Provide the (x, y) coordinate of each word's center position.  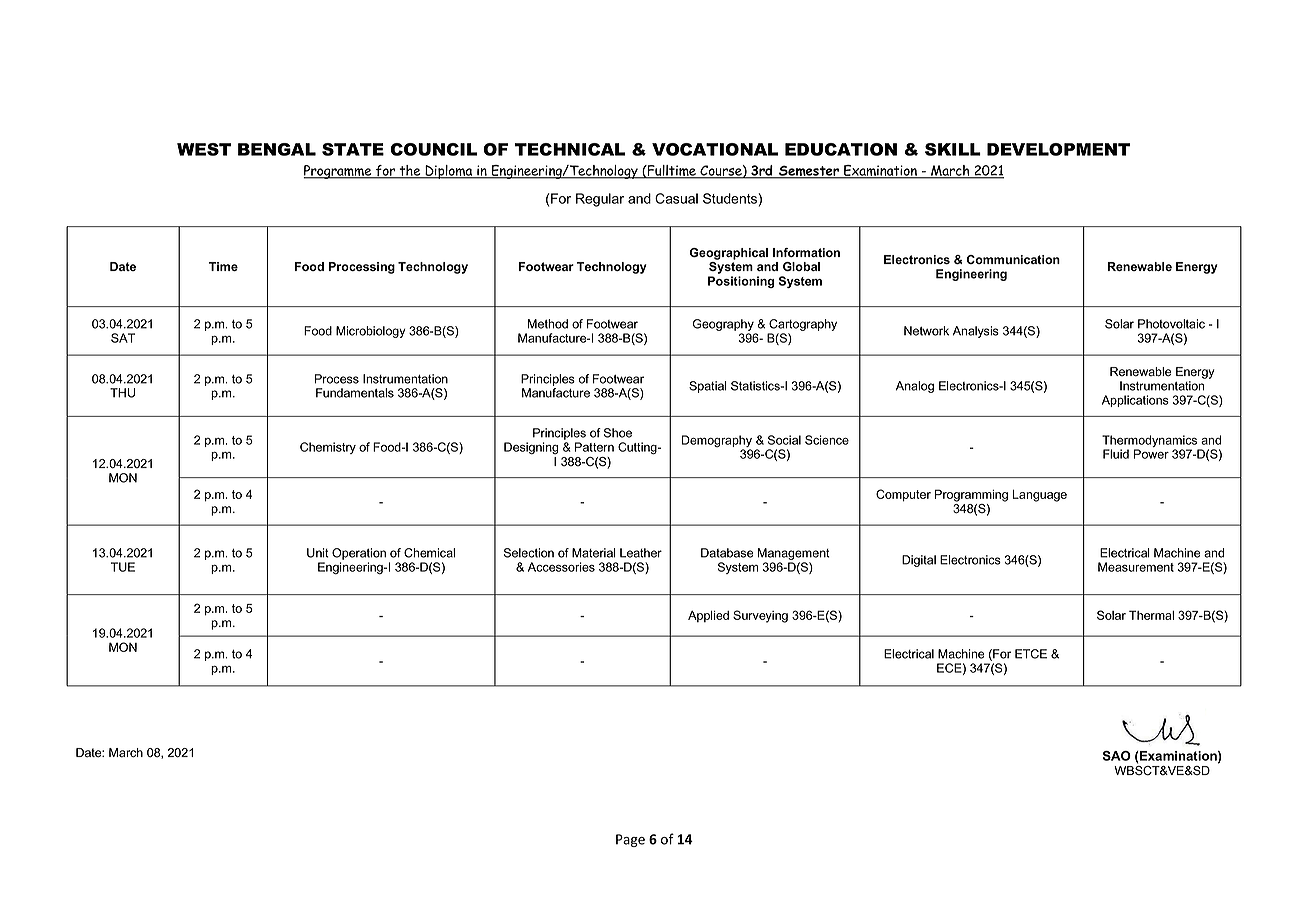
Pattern (594, 447)
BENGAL (277, 149)
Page (630, 840)
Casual (676, 198)
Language (1040, 495)
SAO (1117, 756)
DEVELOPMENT (1058, 149)
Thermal (1151, 615)
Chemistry (328, 448)
